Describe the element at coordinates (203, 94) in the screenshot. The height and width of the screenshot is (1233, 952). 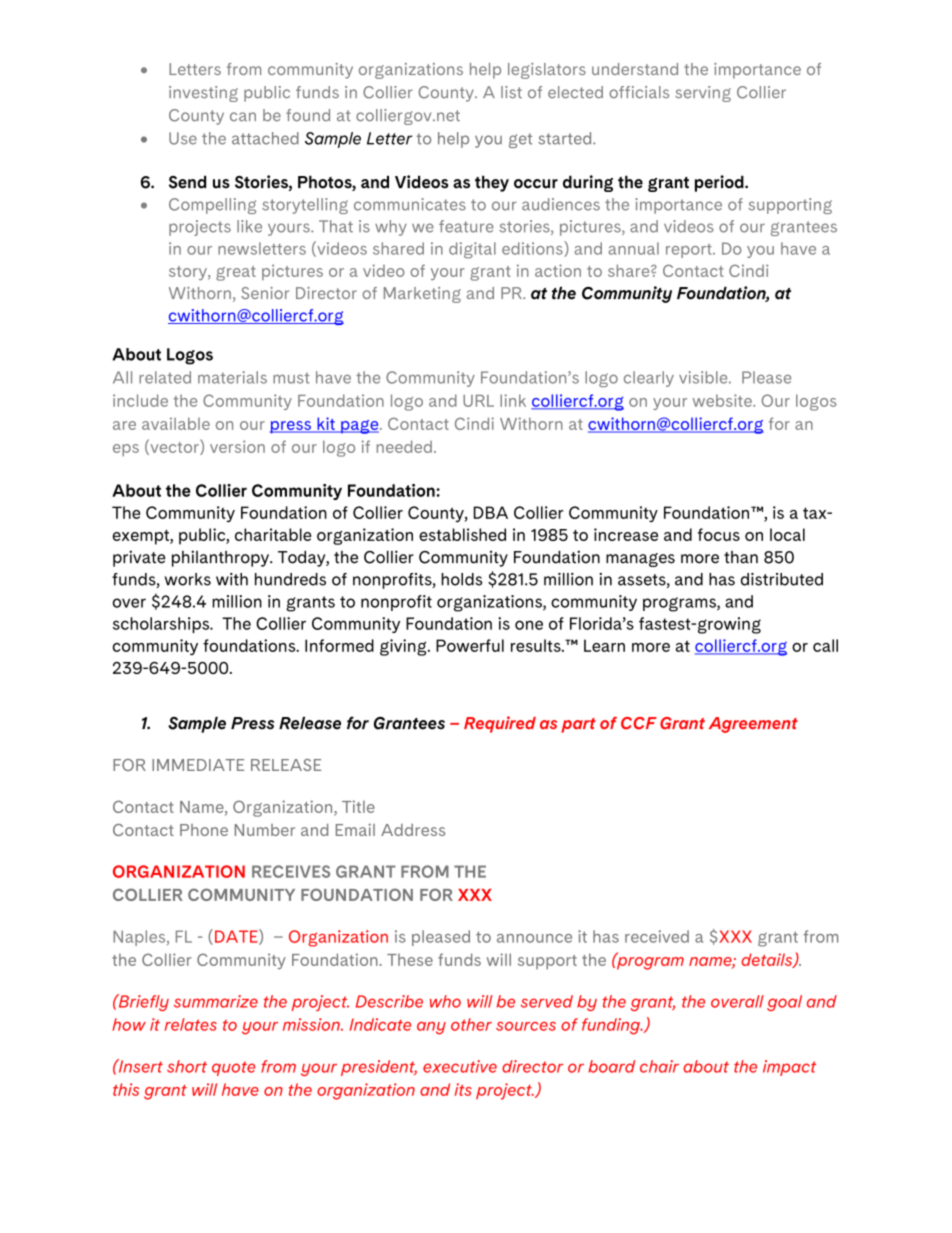
I see `investing` at that location.
